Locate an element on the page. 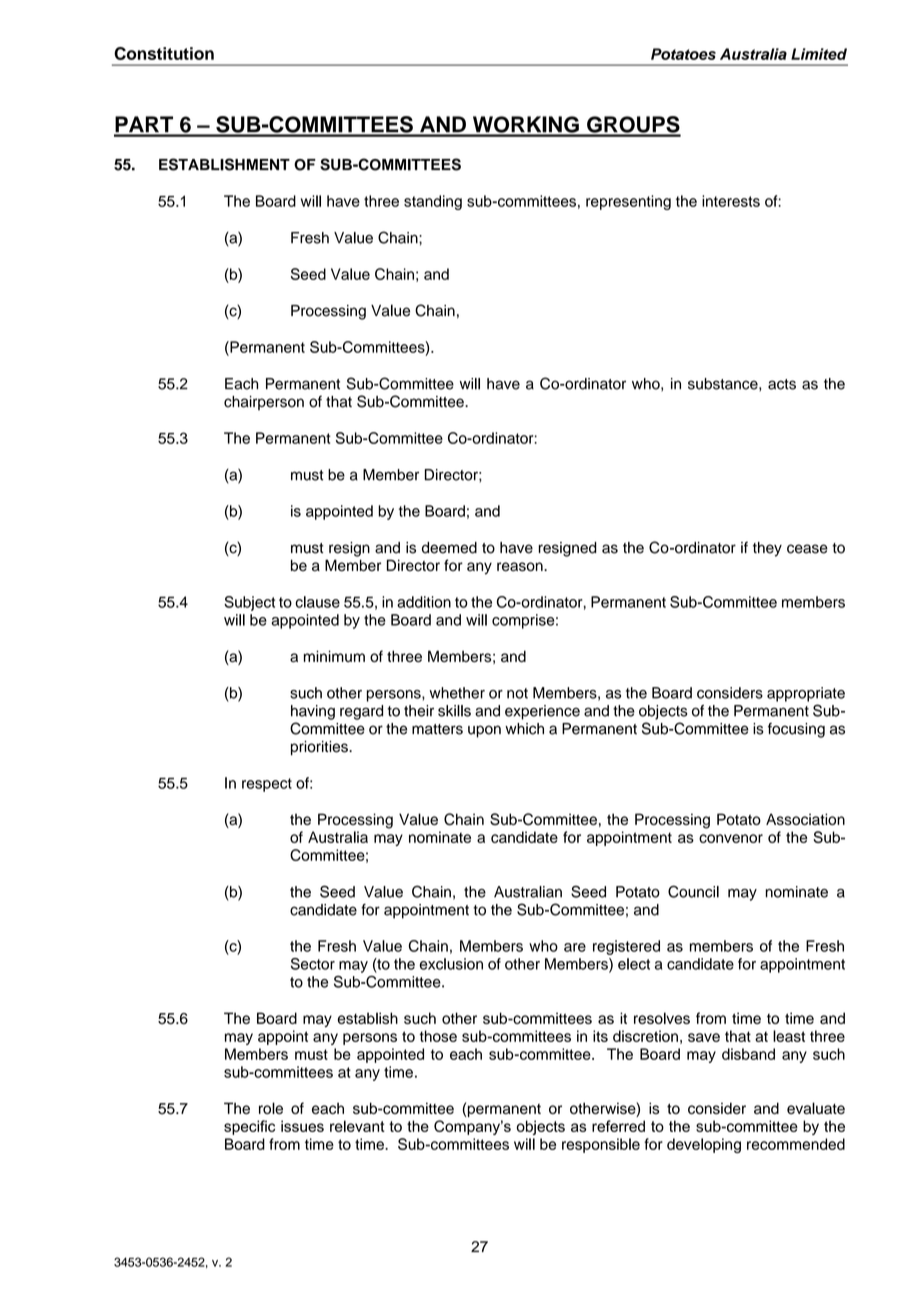  Limited is located at coordinates (819, 54).
